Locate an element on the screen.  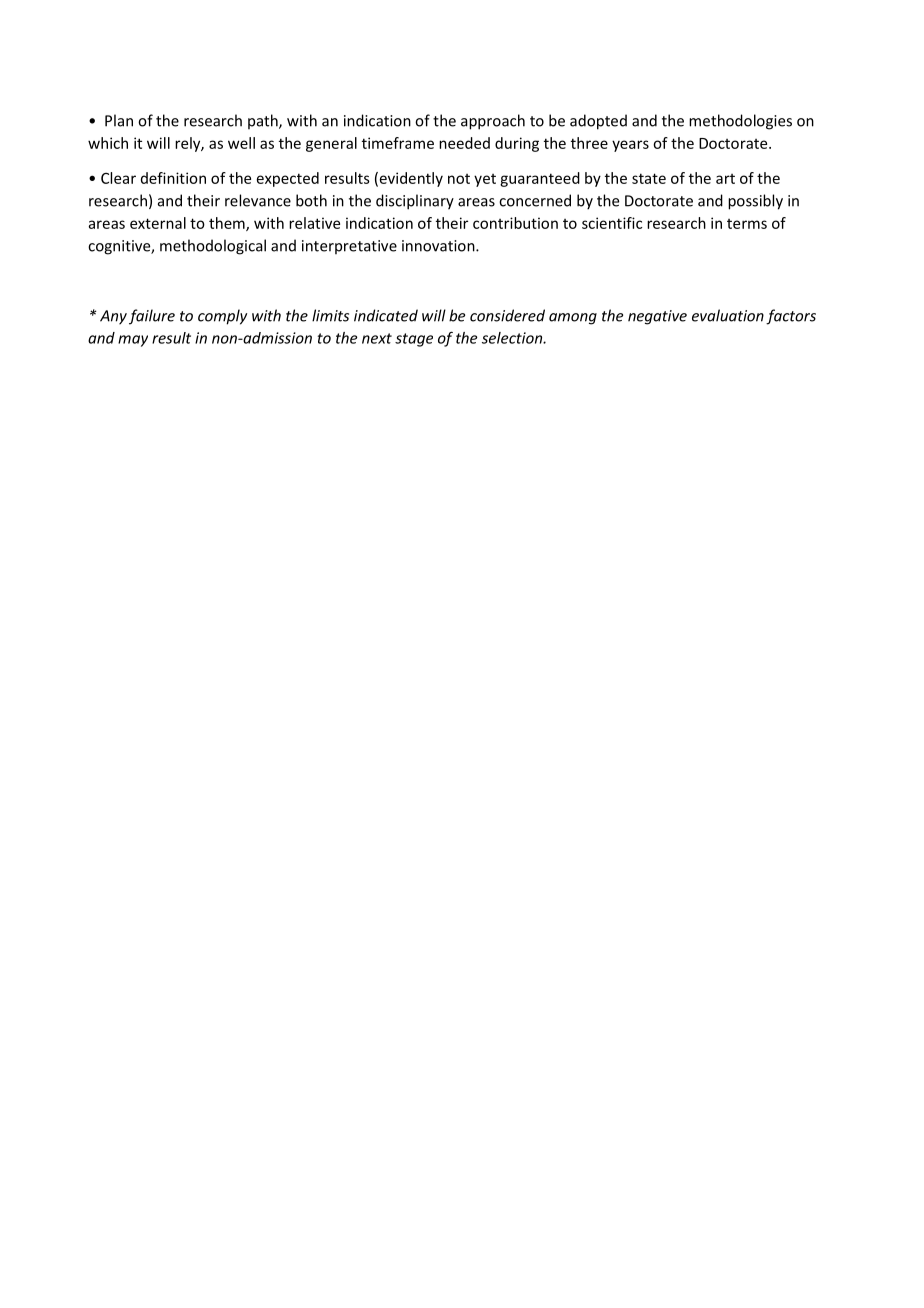
methodologies is located at coordinates (740, 122).
